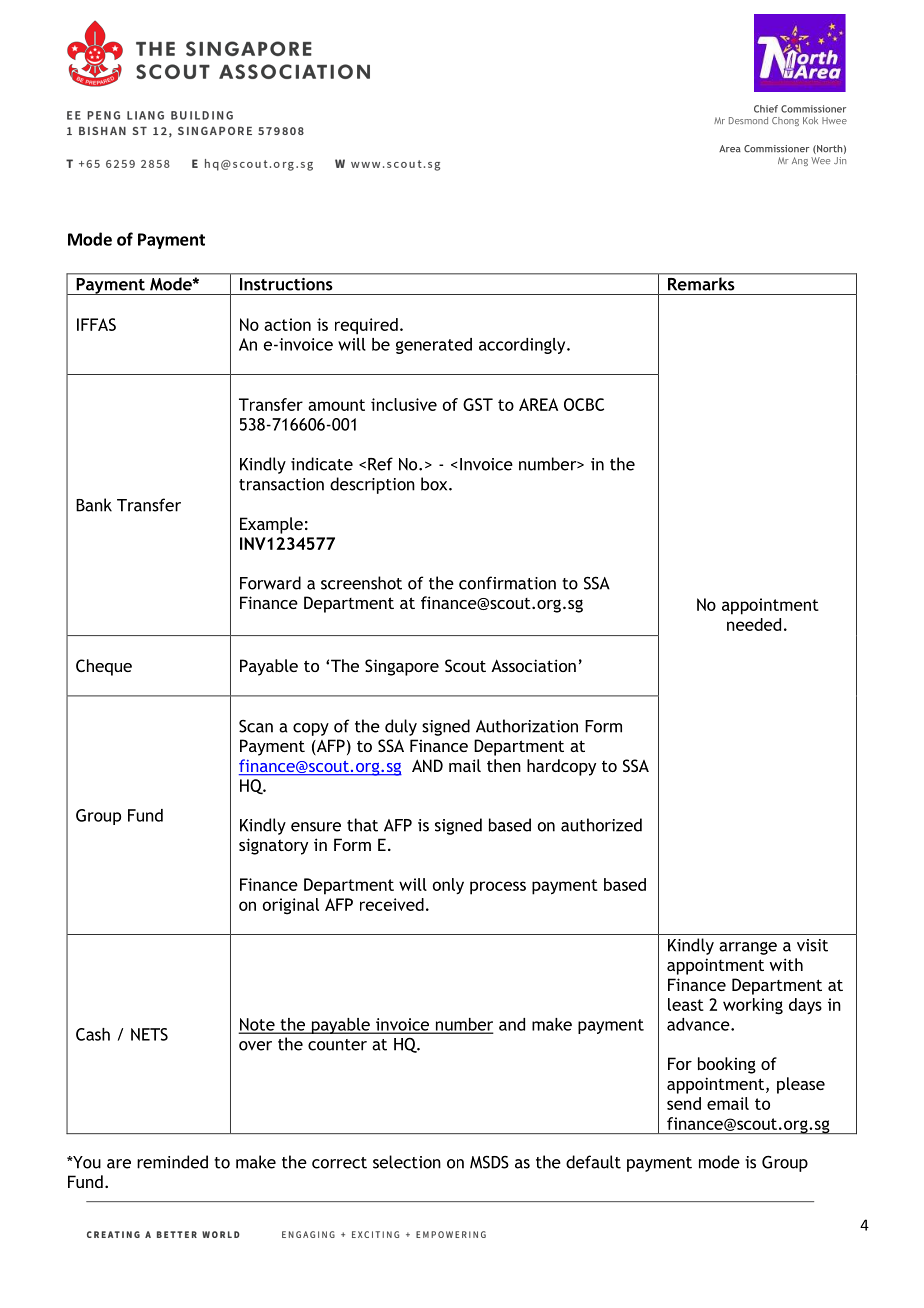 This image has height=1308, width=924. Describe the element at coordinates (489, 1162) in the image. I see `MSDS` at that location.
